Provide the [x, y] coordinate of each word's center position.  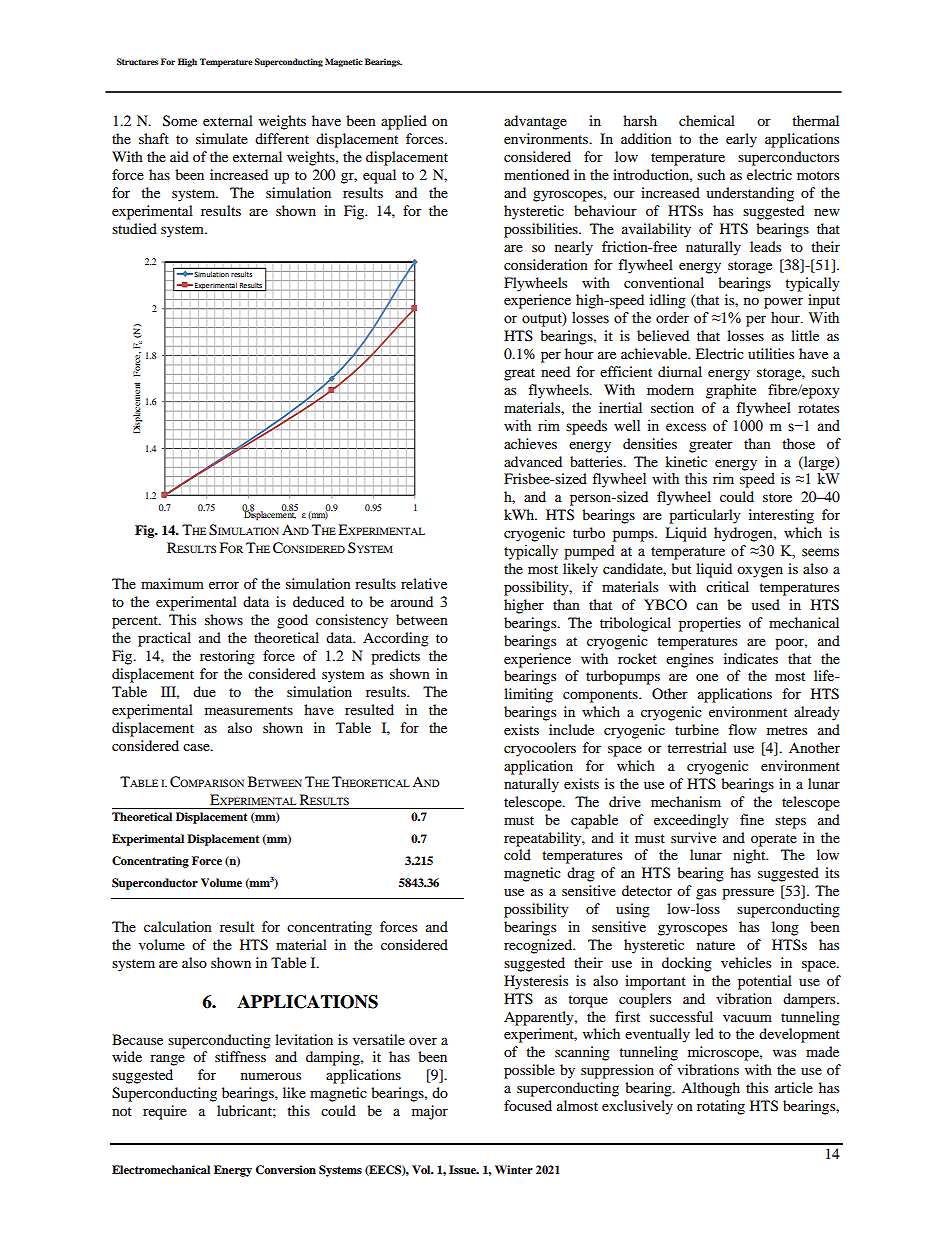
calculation [178, 926]
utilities [771, 353]
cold [517, 854]
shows [224, 619]
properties [710, 624]
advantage [535, 122]
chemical [707, 120]
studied [134, 228]
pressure [748, 894]
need [555, 371]
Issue [463, 1169]
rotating [721, 1107]
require [165, 1112]
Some [180, 121]
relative [424, 583]
